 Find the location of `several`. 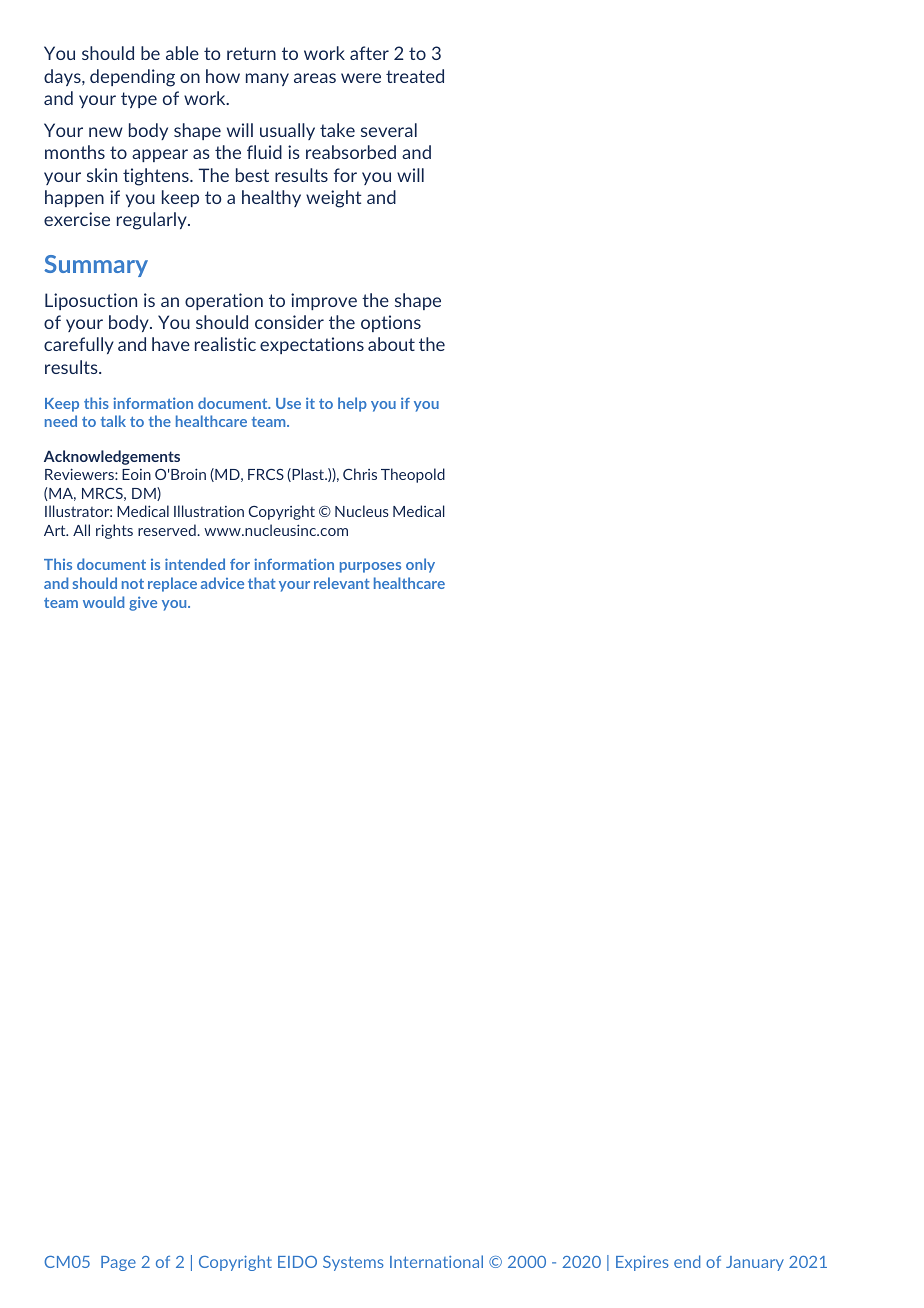

several is located at coordinates (389, 130).
